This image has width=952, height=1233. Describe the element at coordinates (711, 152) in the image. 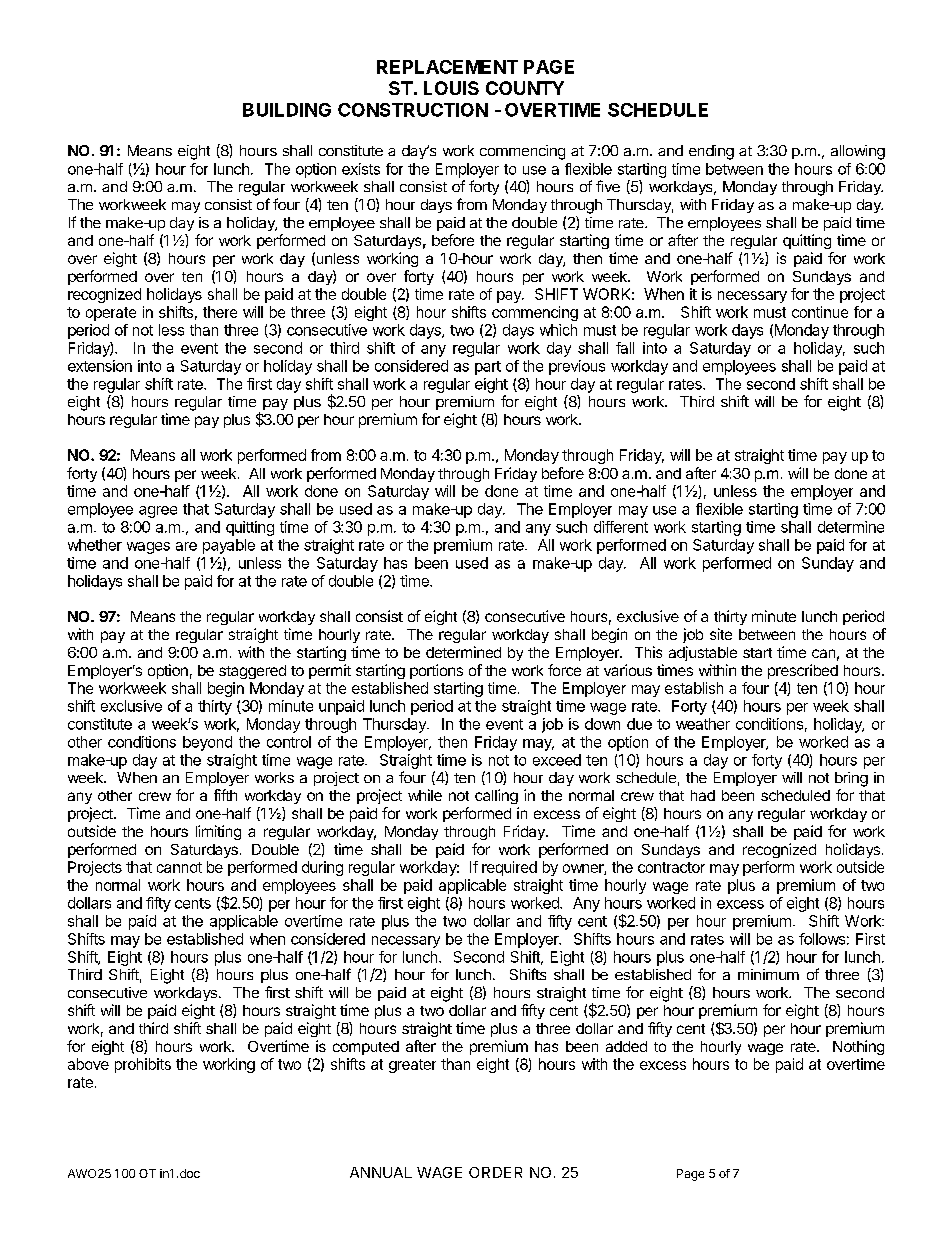

I see `ending` at that location.
